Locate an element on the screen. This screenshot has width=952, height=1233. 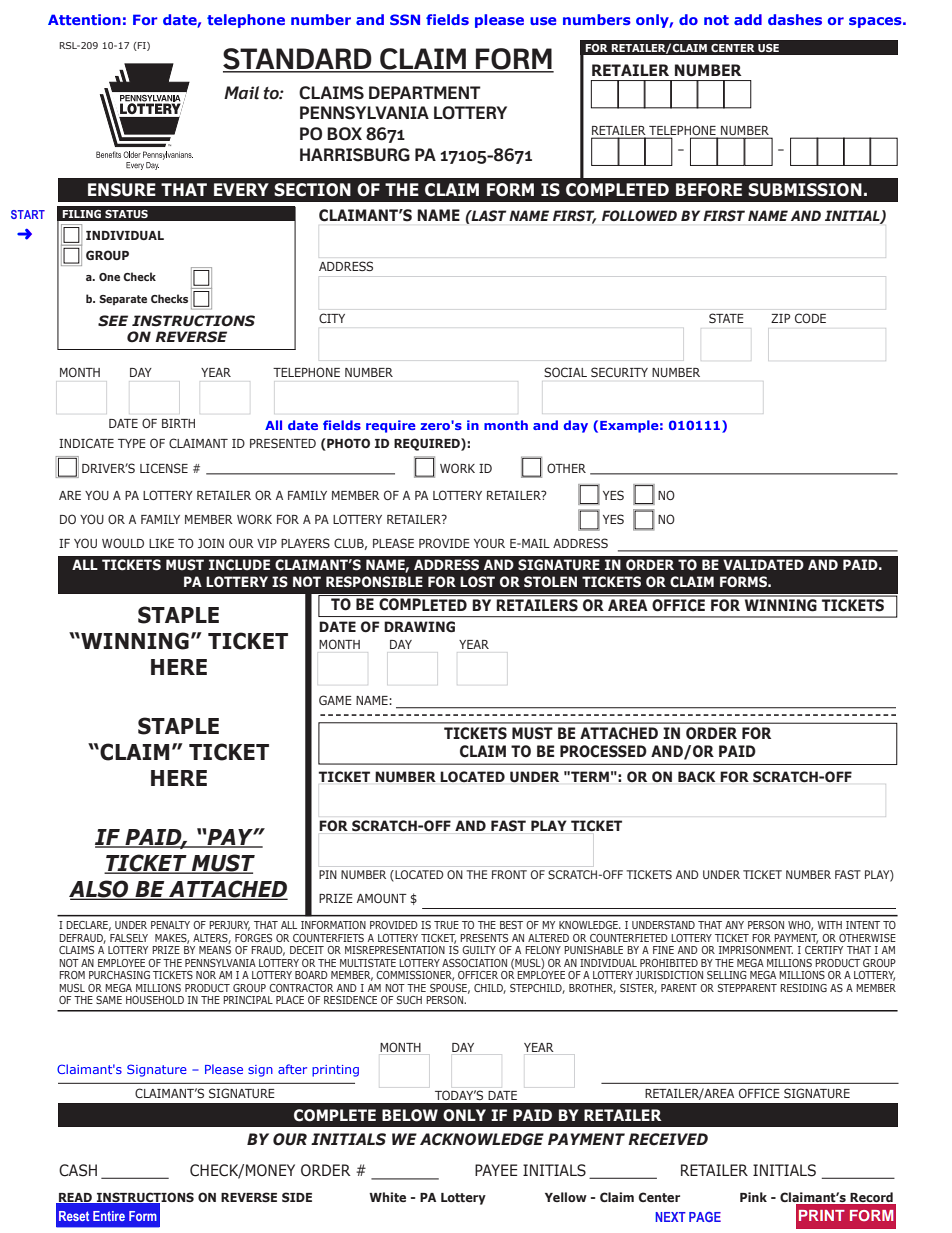
BACK is located at coordinates (696, 777).
